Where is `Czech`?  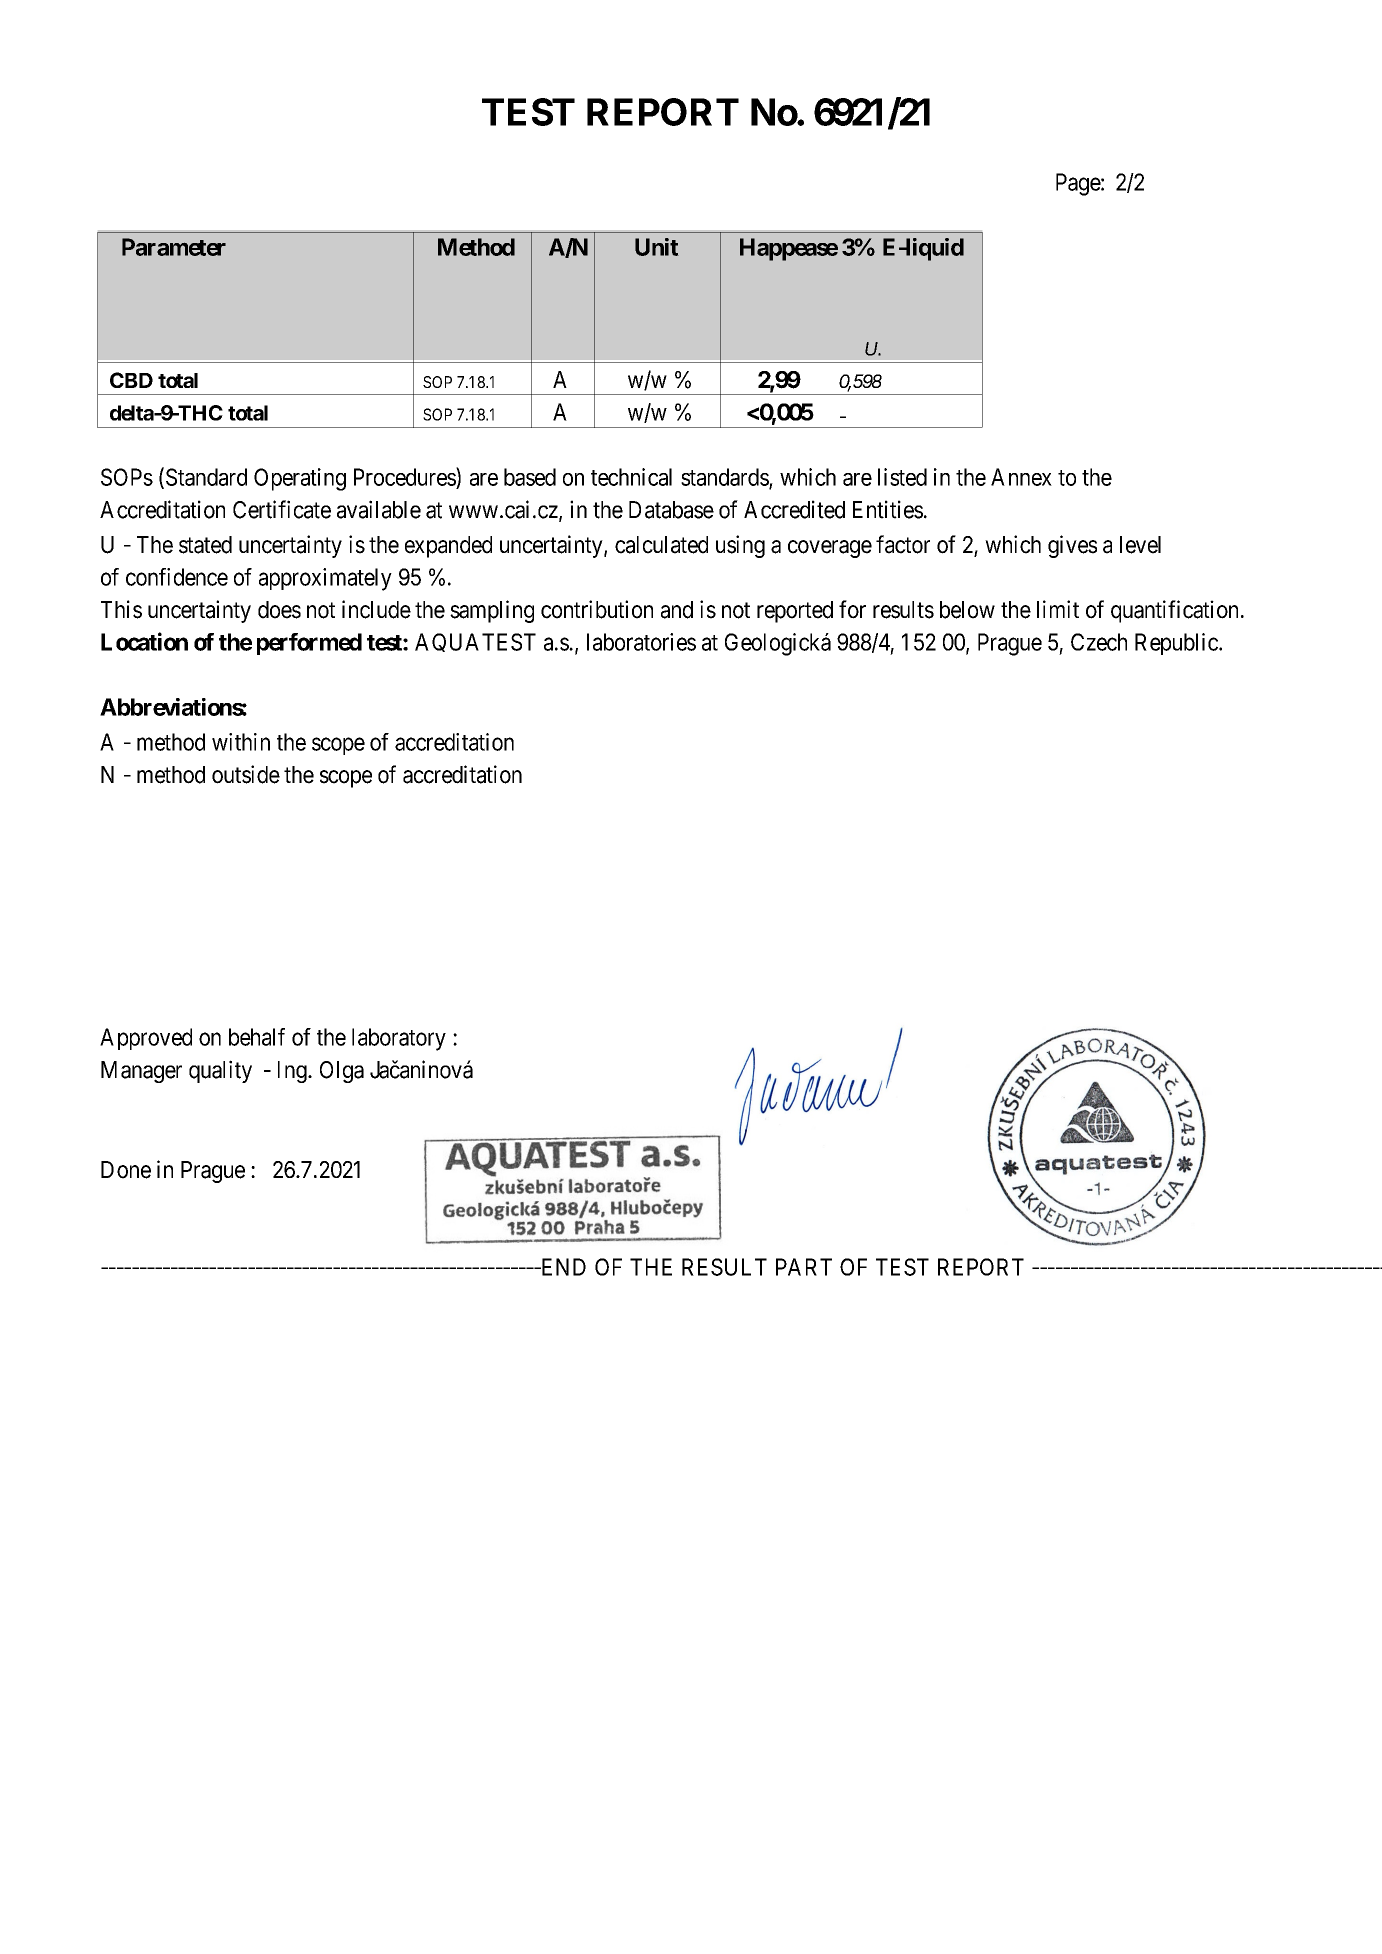 Czech is located at coordinates (1099, 642).
